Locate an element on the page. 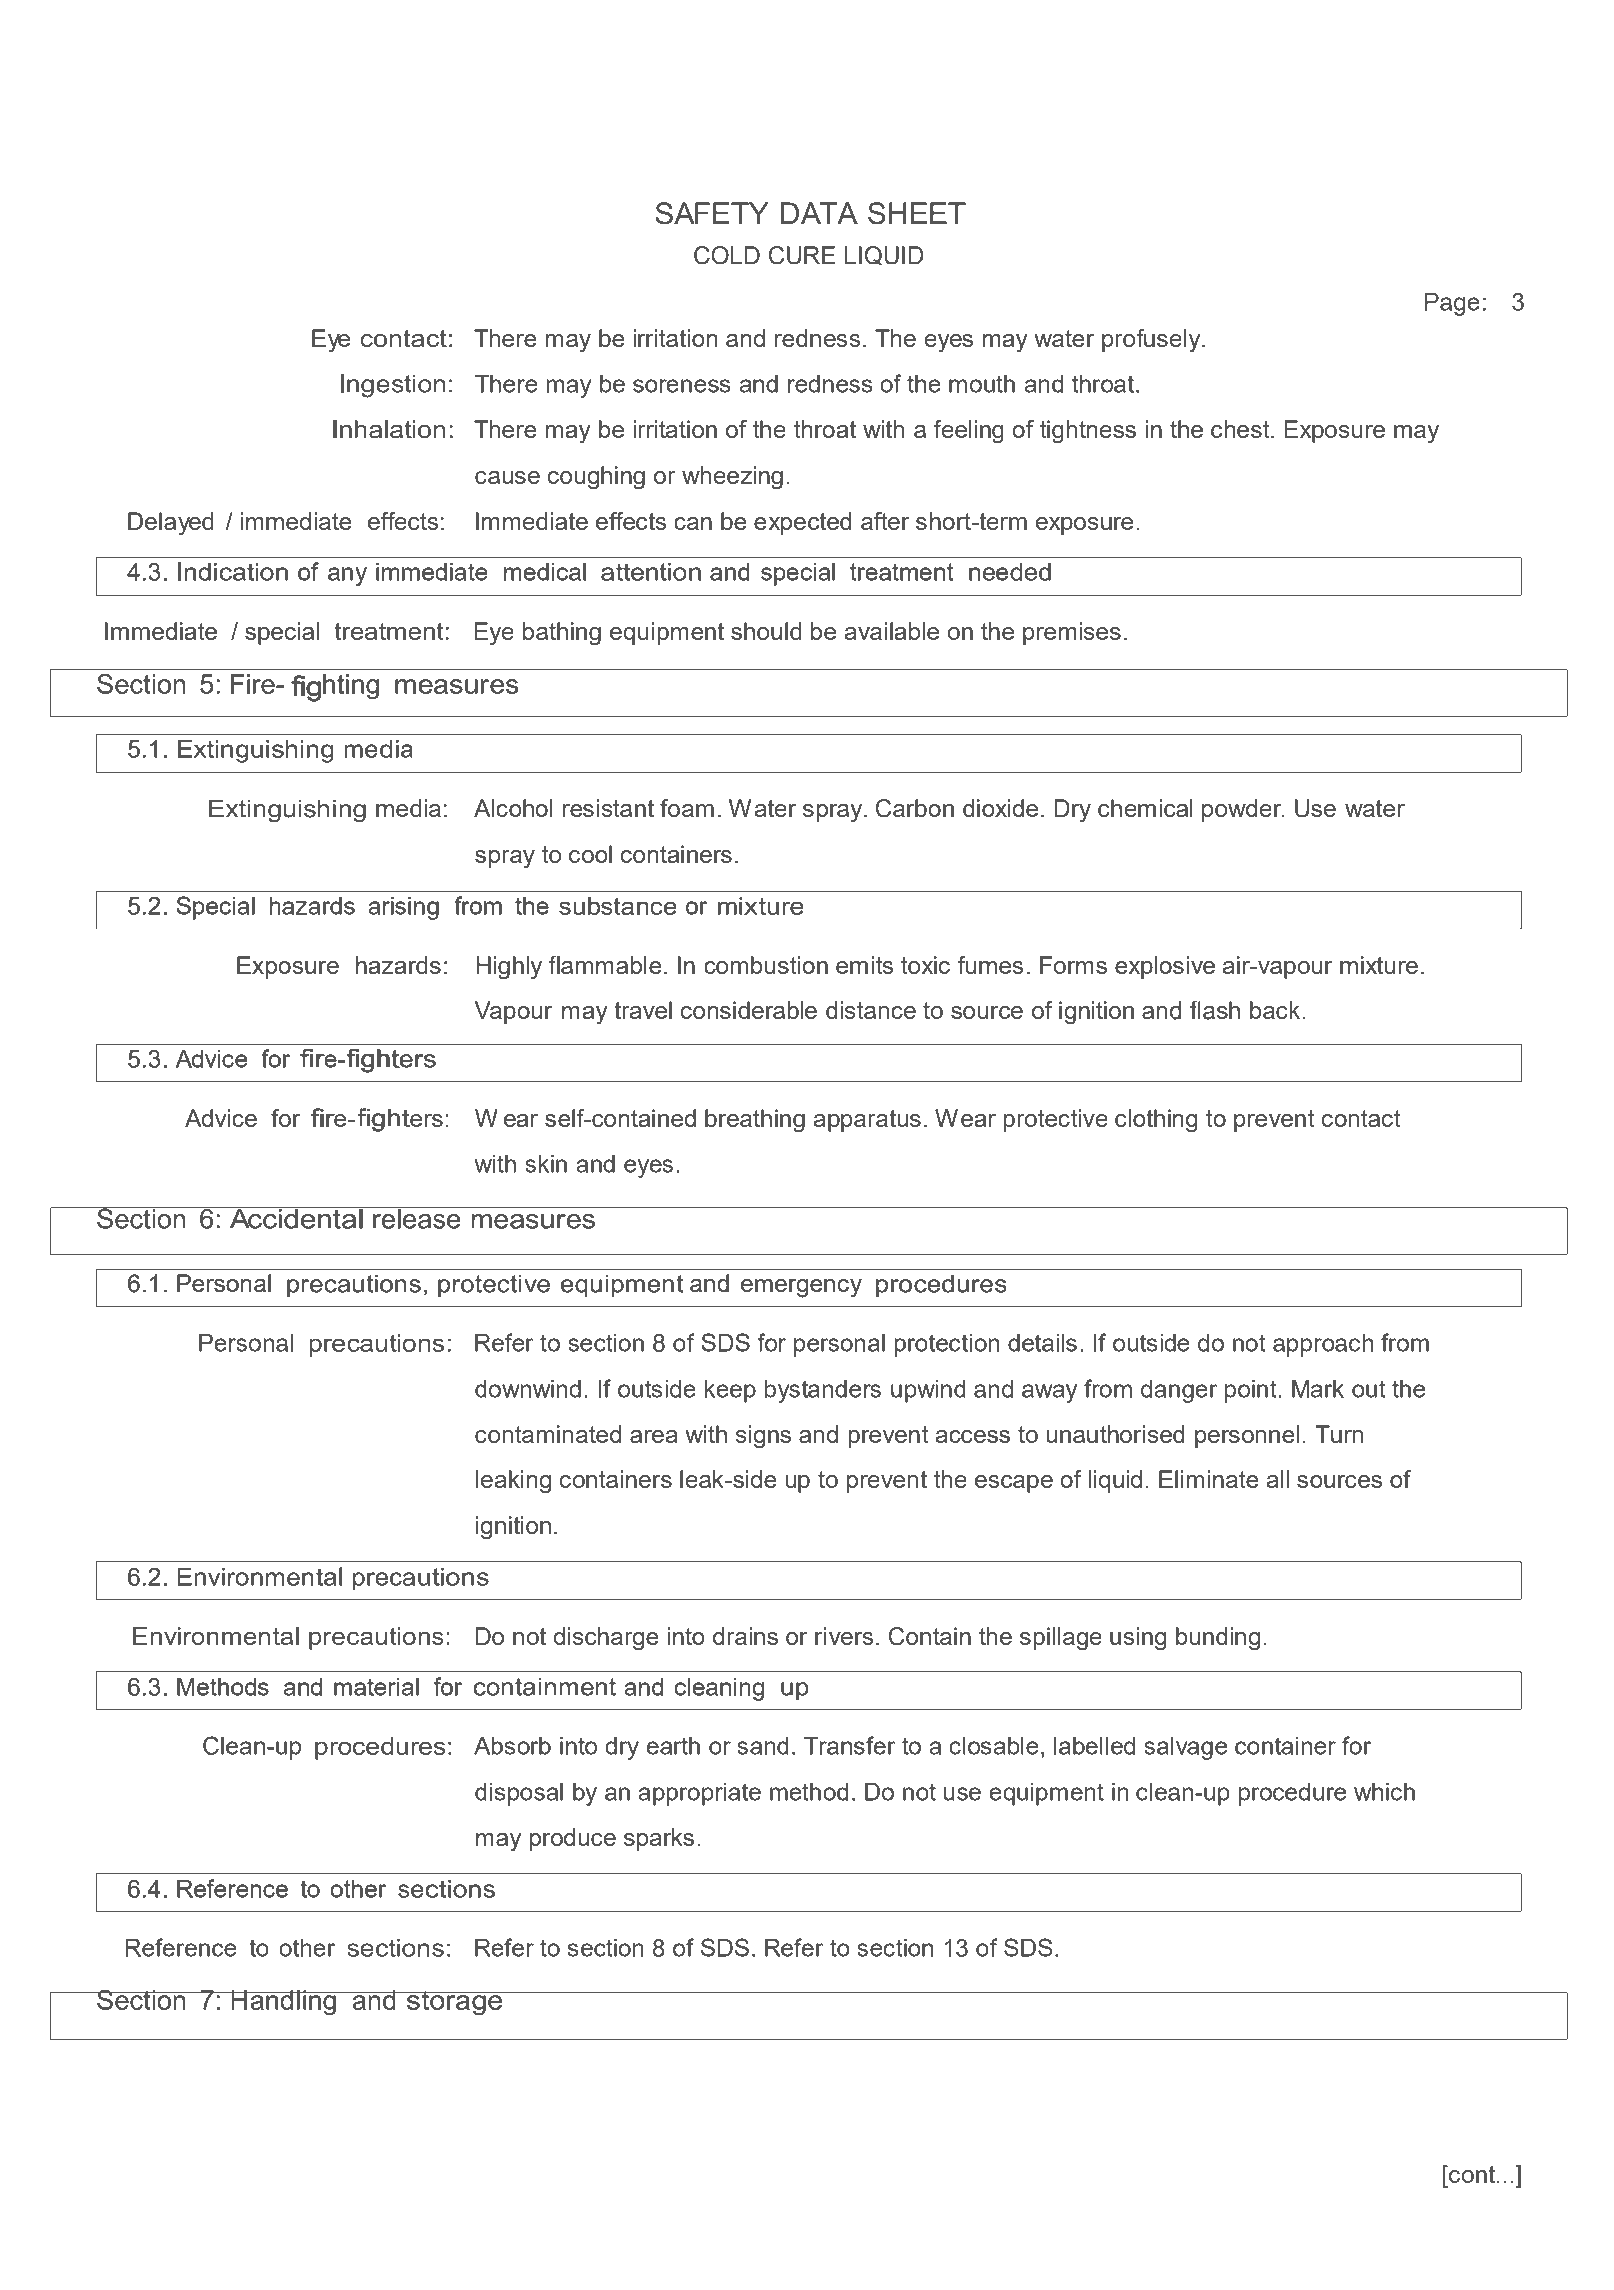  back is located at coordinates (1276, 1010).
